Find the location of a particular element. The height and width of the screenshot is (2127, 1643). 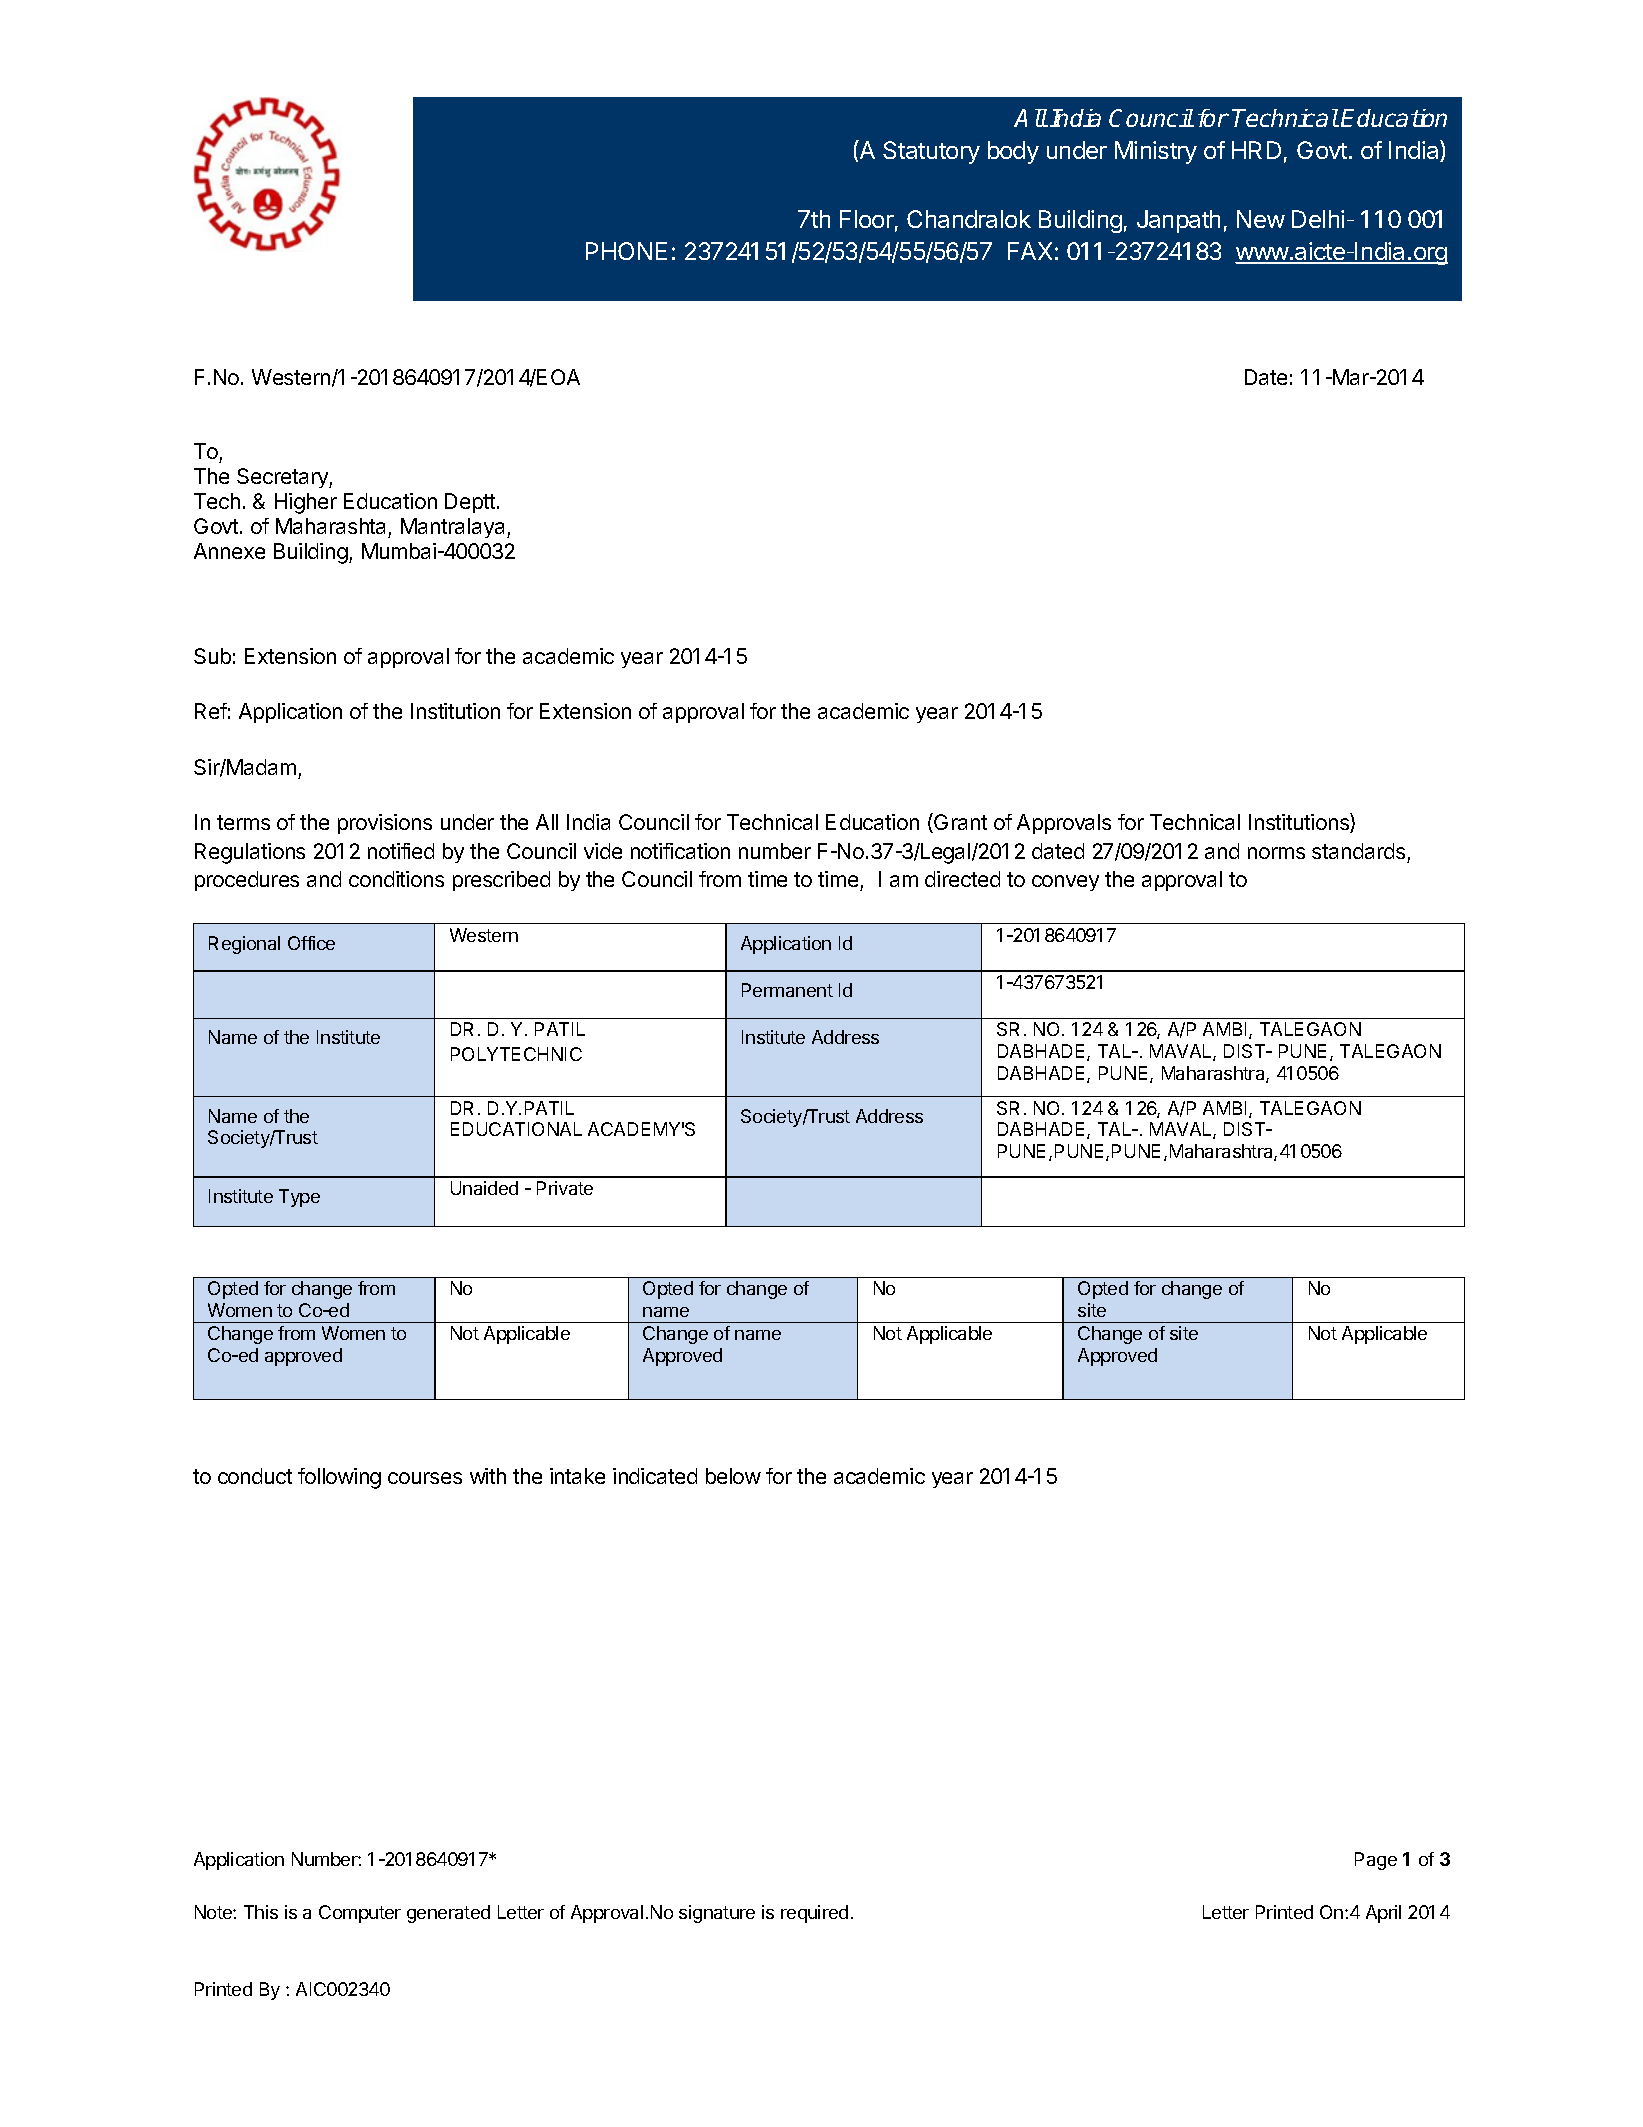

Page is located at coordinates (1376, 1861).
